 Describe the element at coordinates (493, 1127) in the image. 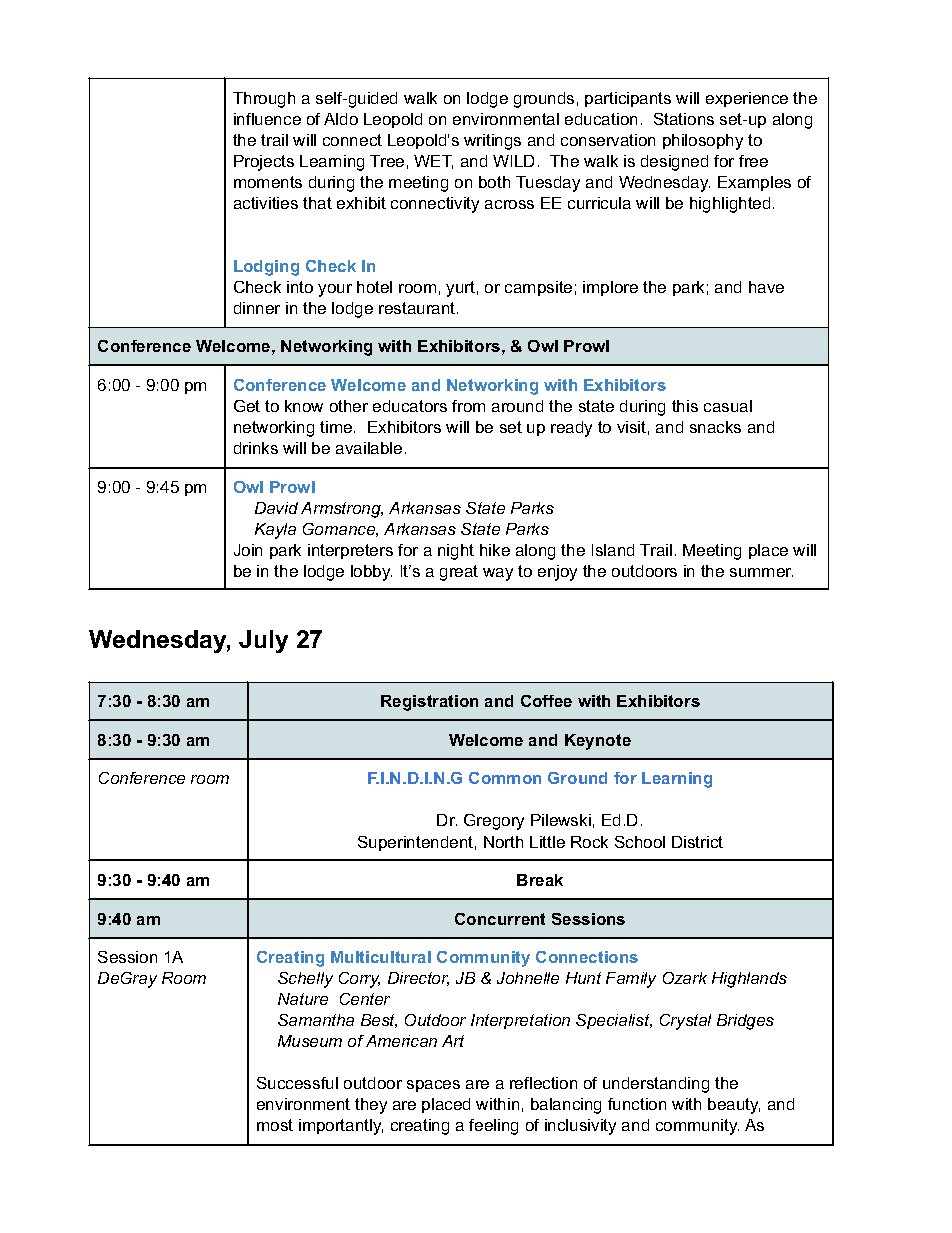

I see `feeling` at that location.
